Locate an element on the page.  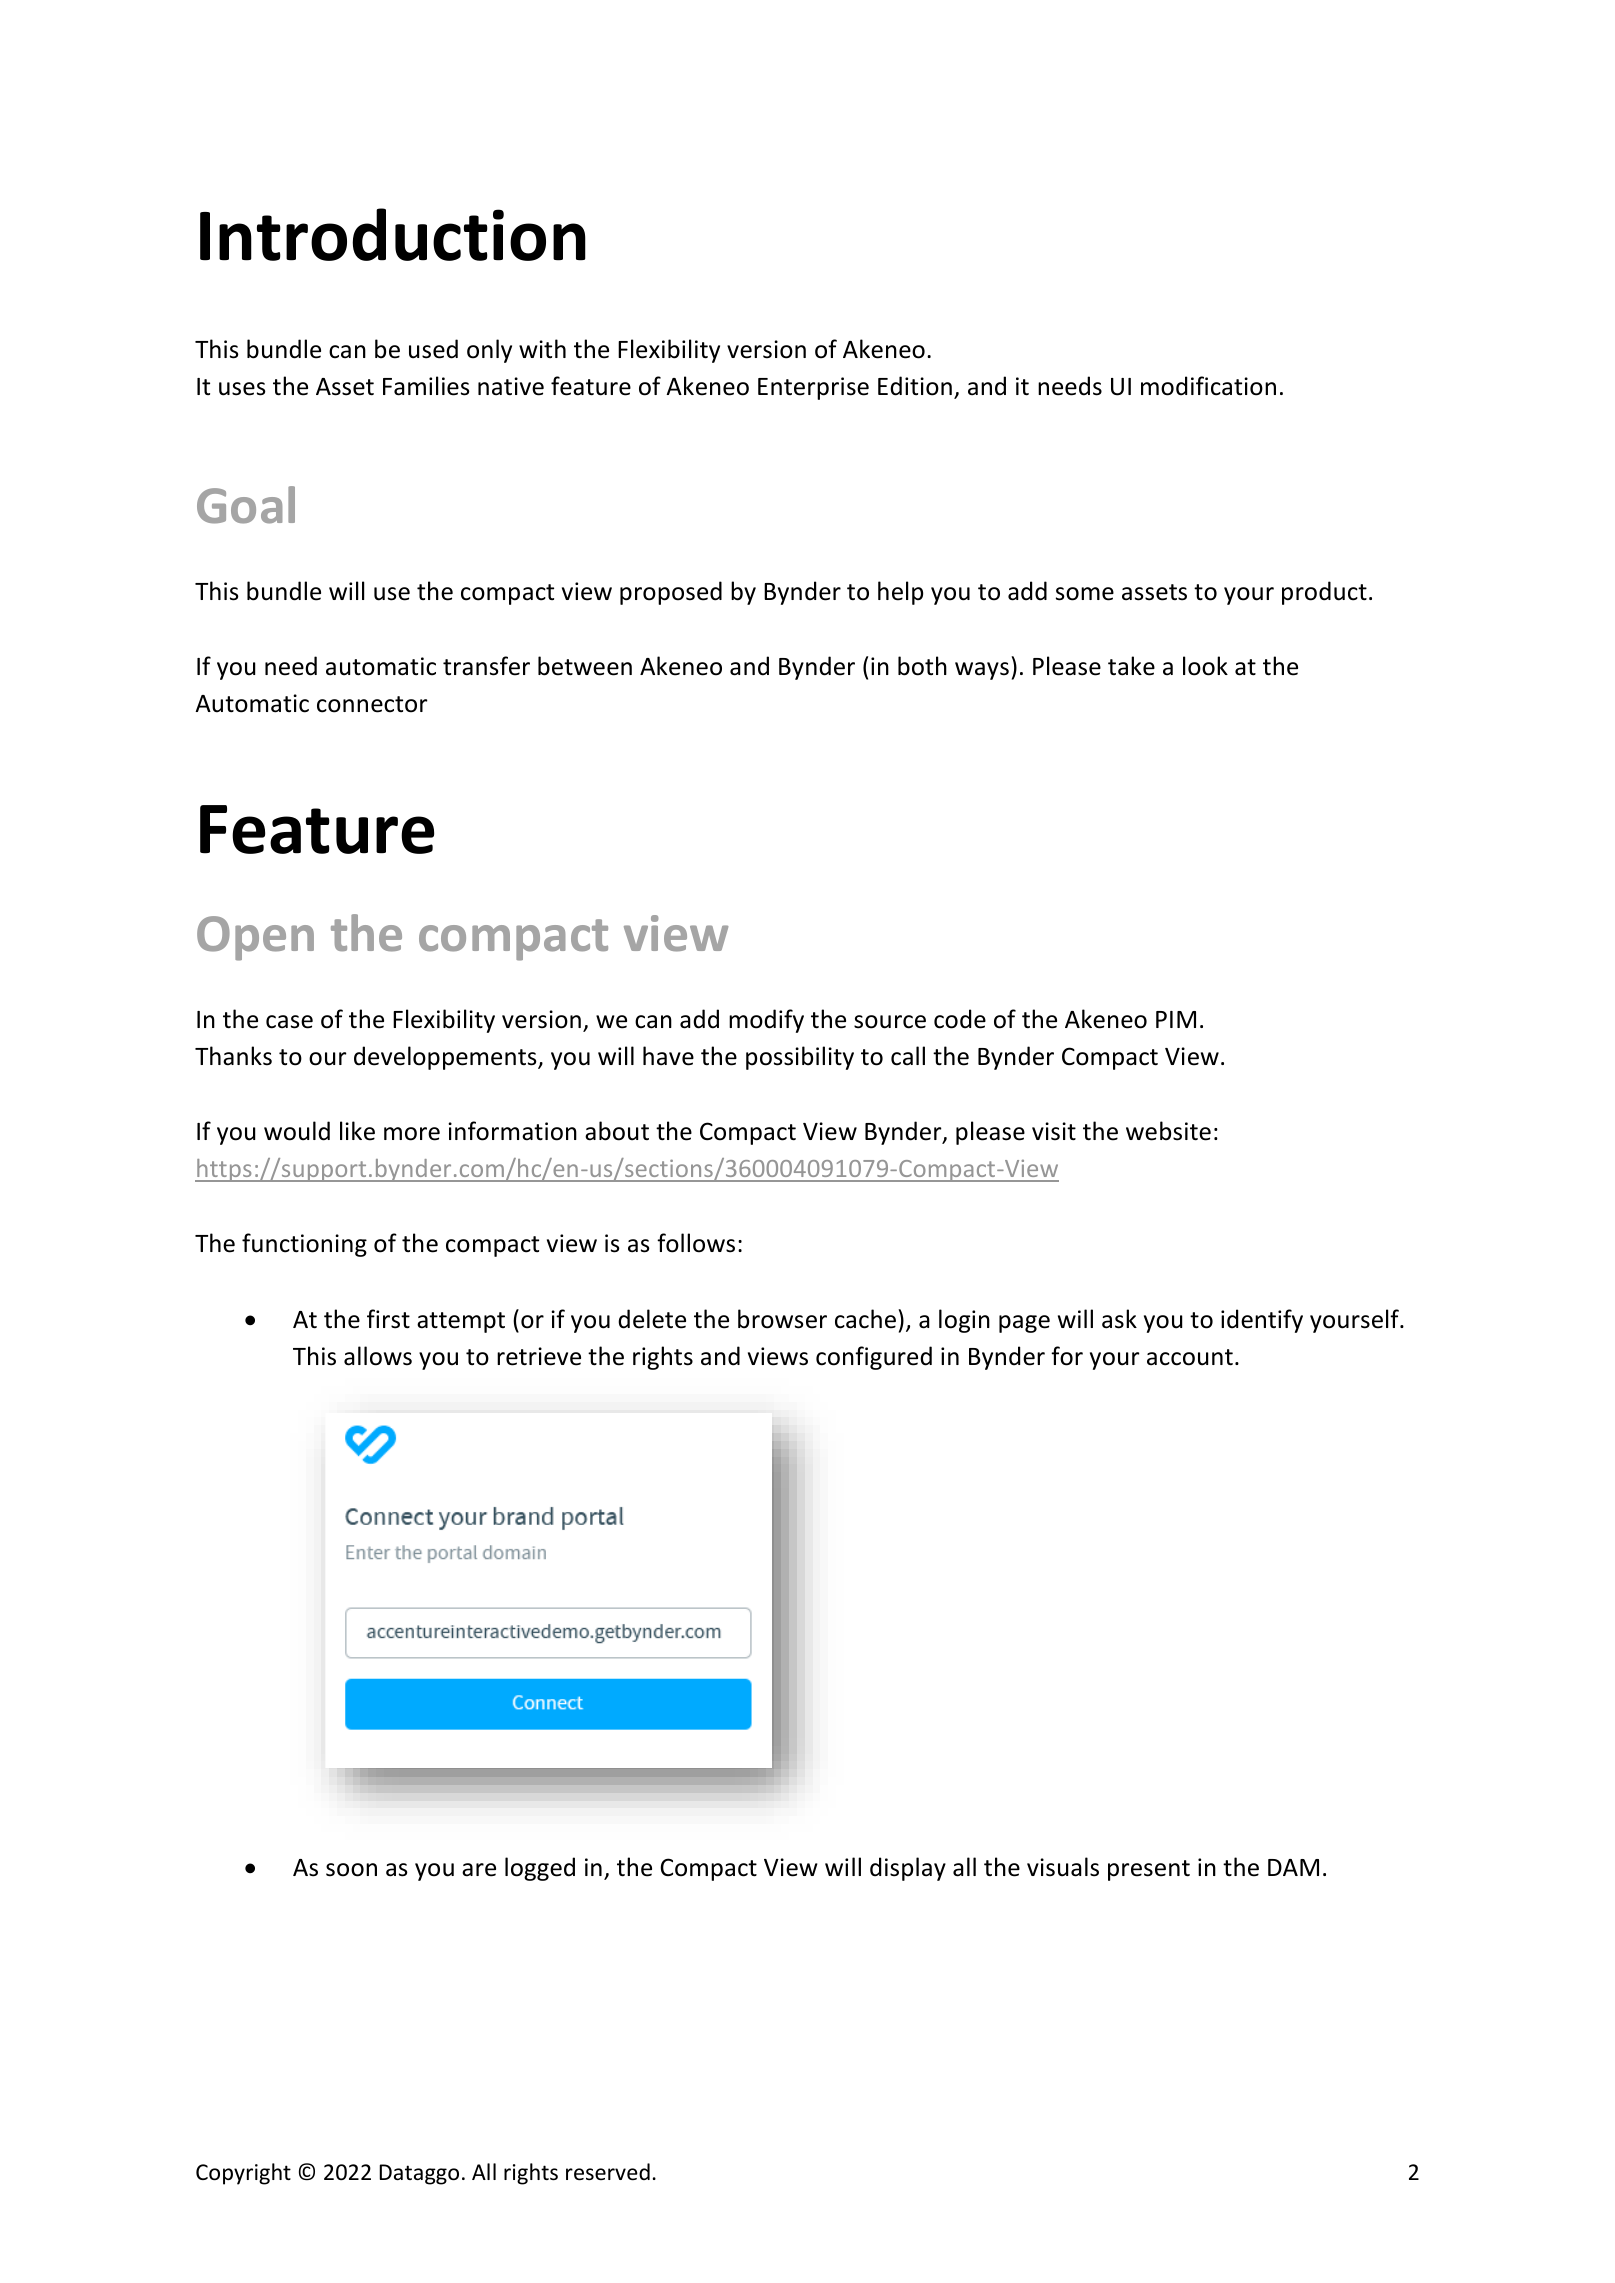
present is located at coordinates (1149, 1870).
